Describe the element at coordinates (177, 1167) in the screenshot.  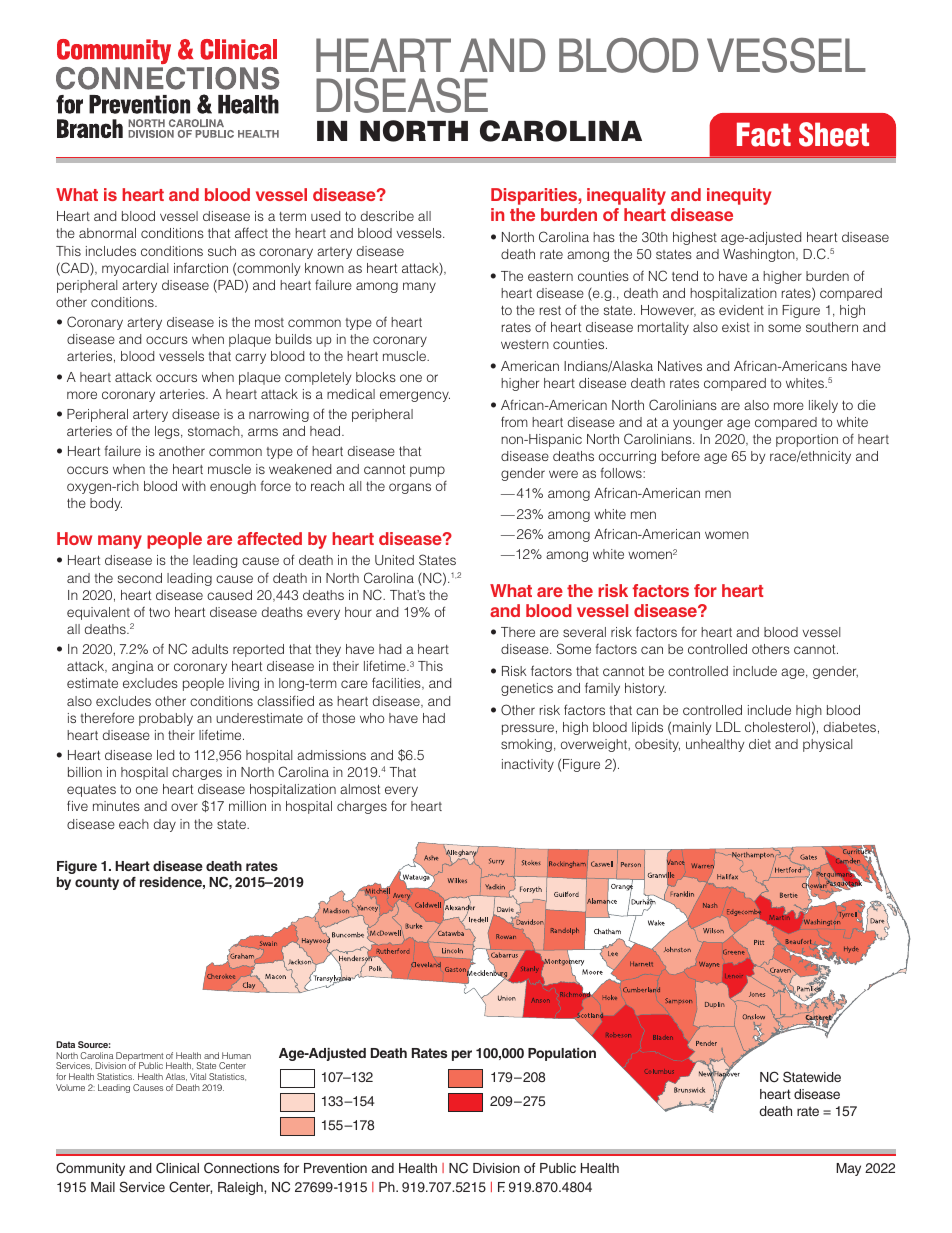
I see `Clinical` at that location.
